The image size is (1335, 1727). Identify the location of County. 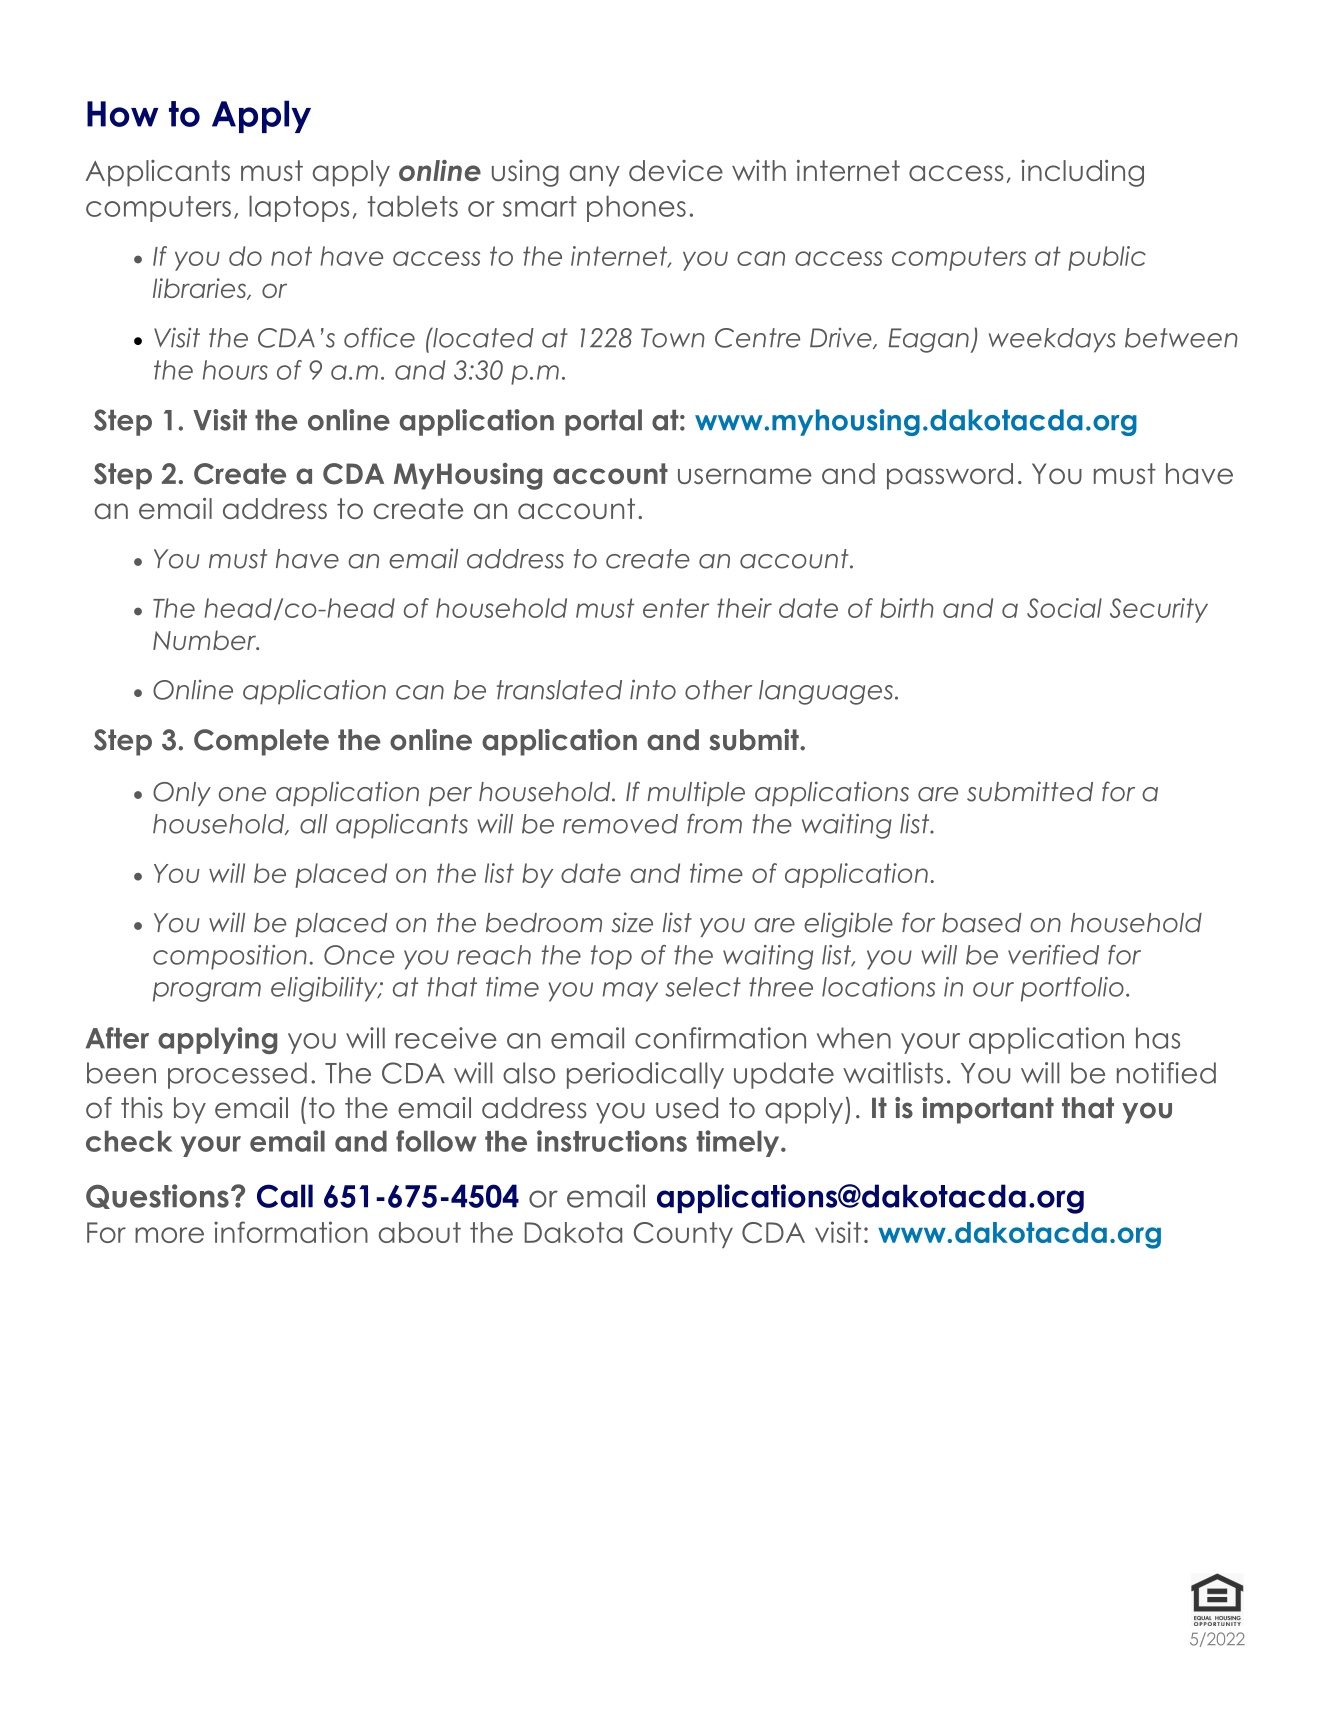
(683, 1235).
